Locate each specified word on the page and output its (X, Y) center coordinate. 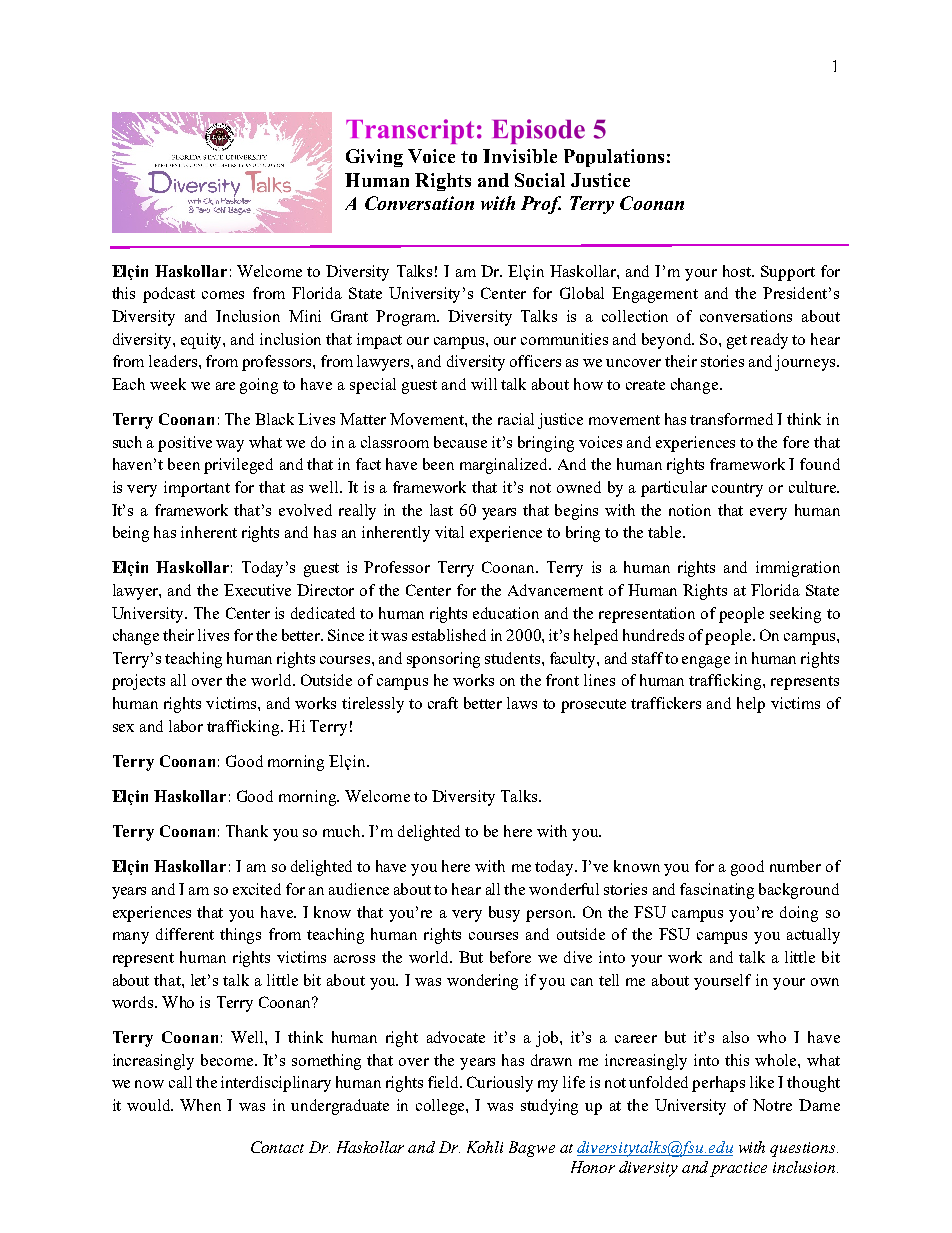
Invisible (520, 156)
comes (223, 295)
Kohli (485, 1147)
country (737, 490)
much (343, 831)
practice (738, 1169)
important (197, 489)
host (738, 271)
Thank (247, 831)
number (795, 866)
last (441, 510)
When (200, 1105)
